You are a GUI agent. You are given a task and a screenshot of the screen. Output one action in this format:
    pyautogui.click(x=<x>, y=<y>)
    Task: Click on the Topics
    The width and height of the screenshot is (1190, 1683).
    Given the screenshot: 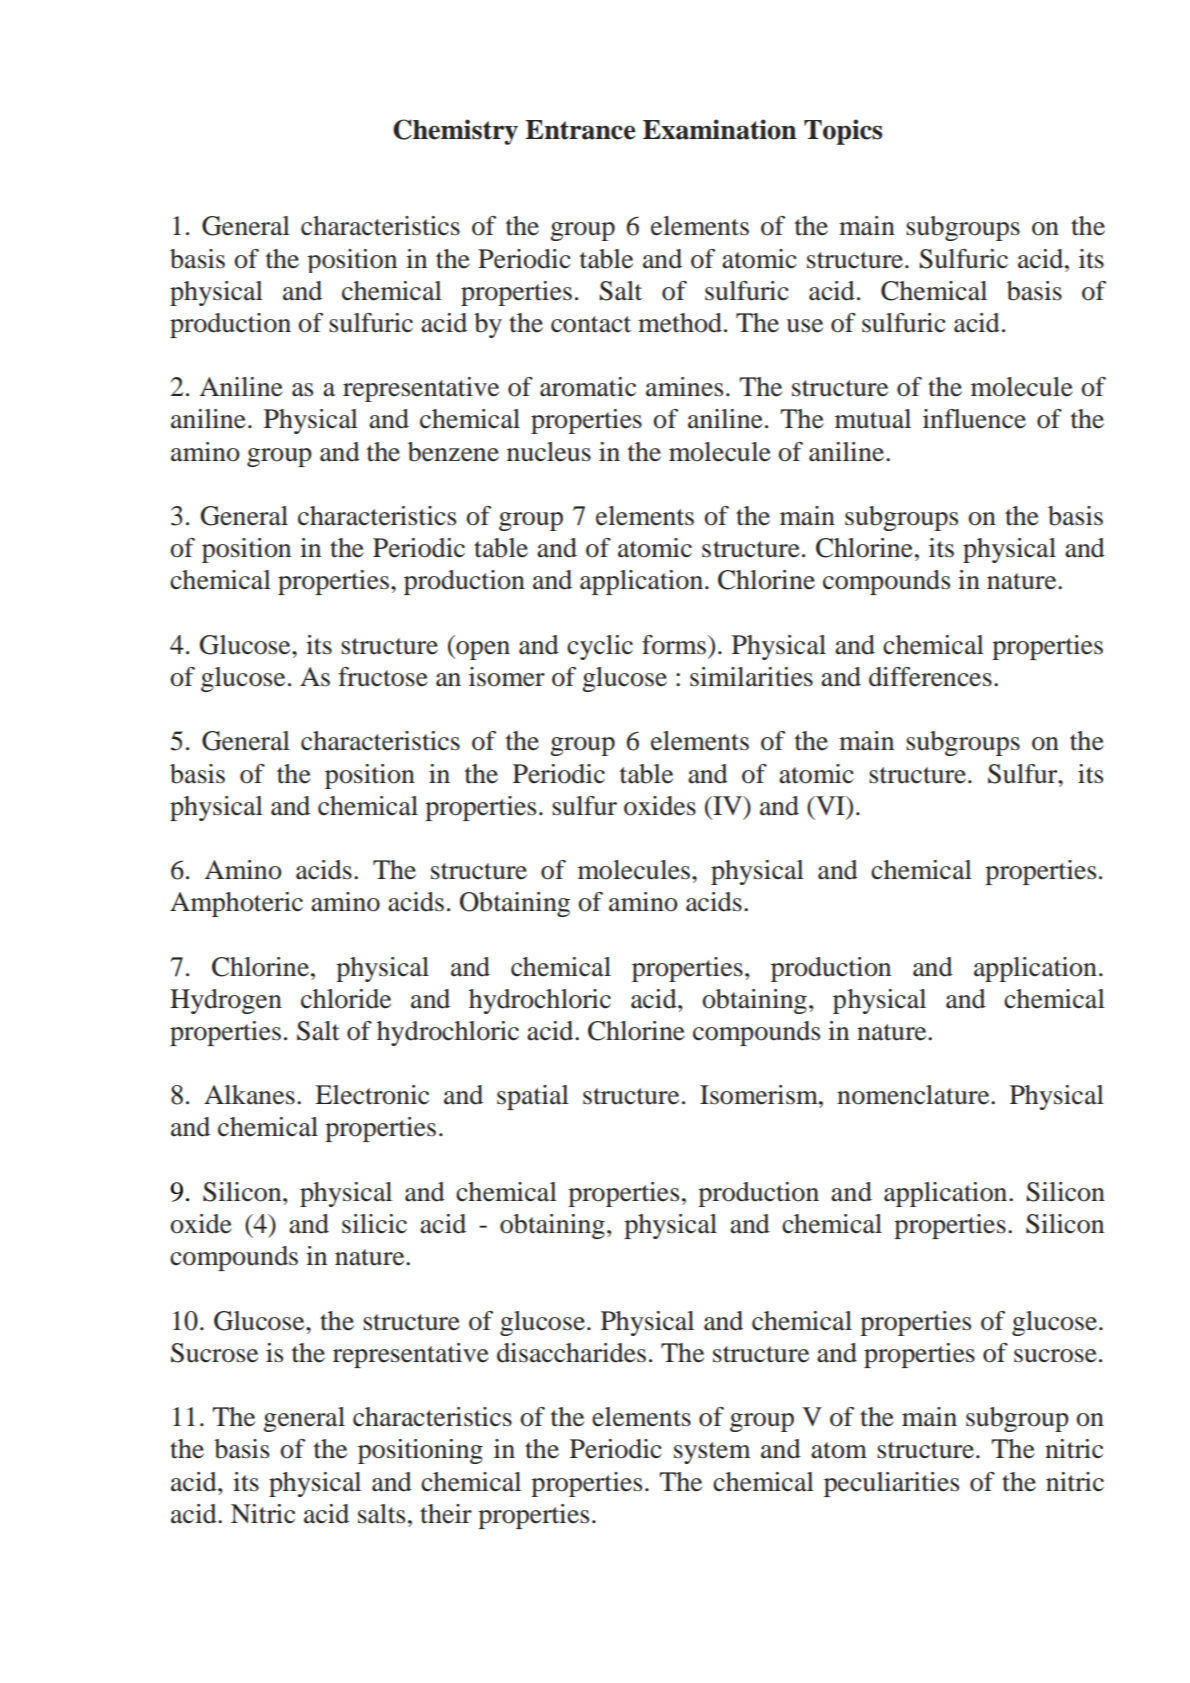 What is the action you would take?
    pyautogui.click(x=843, y=132)
